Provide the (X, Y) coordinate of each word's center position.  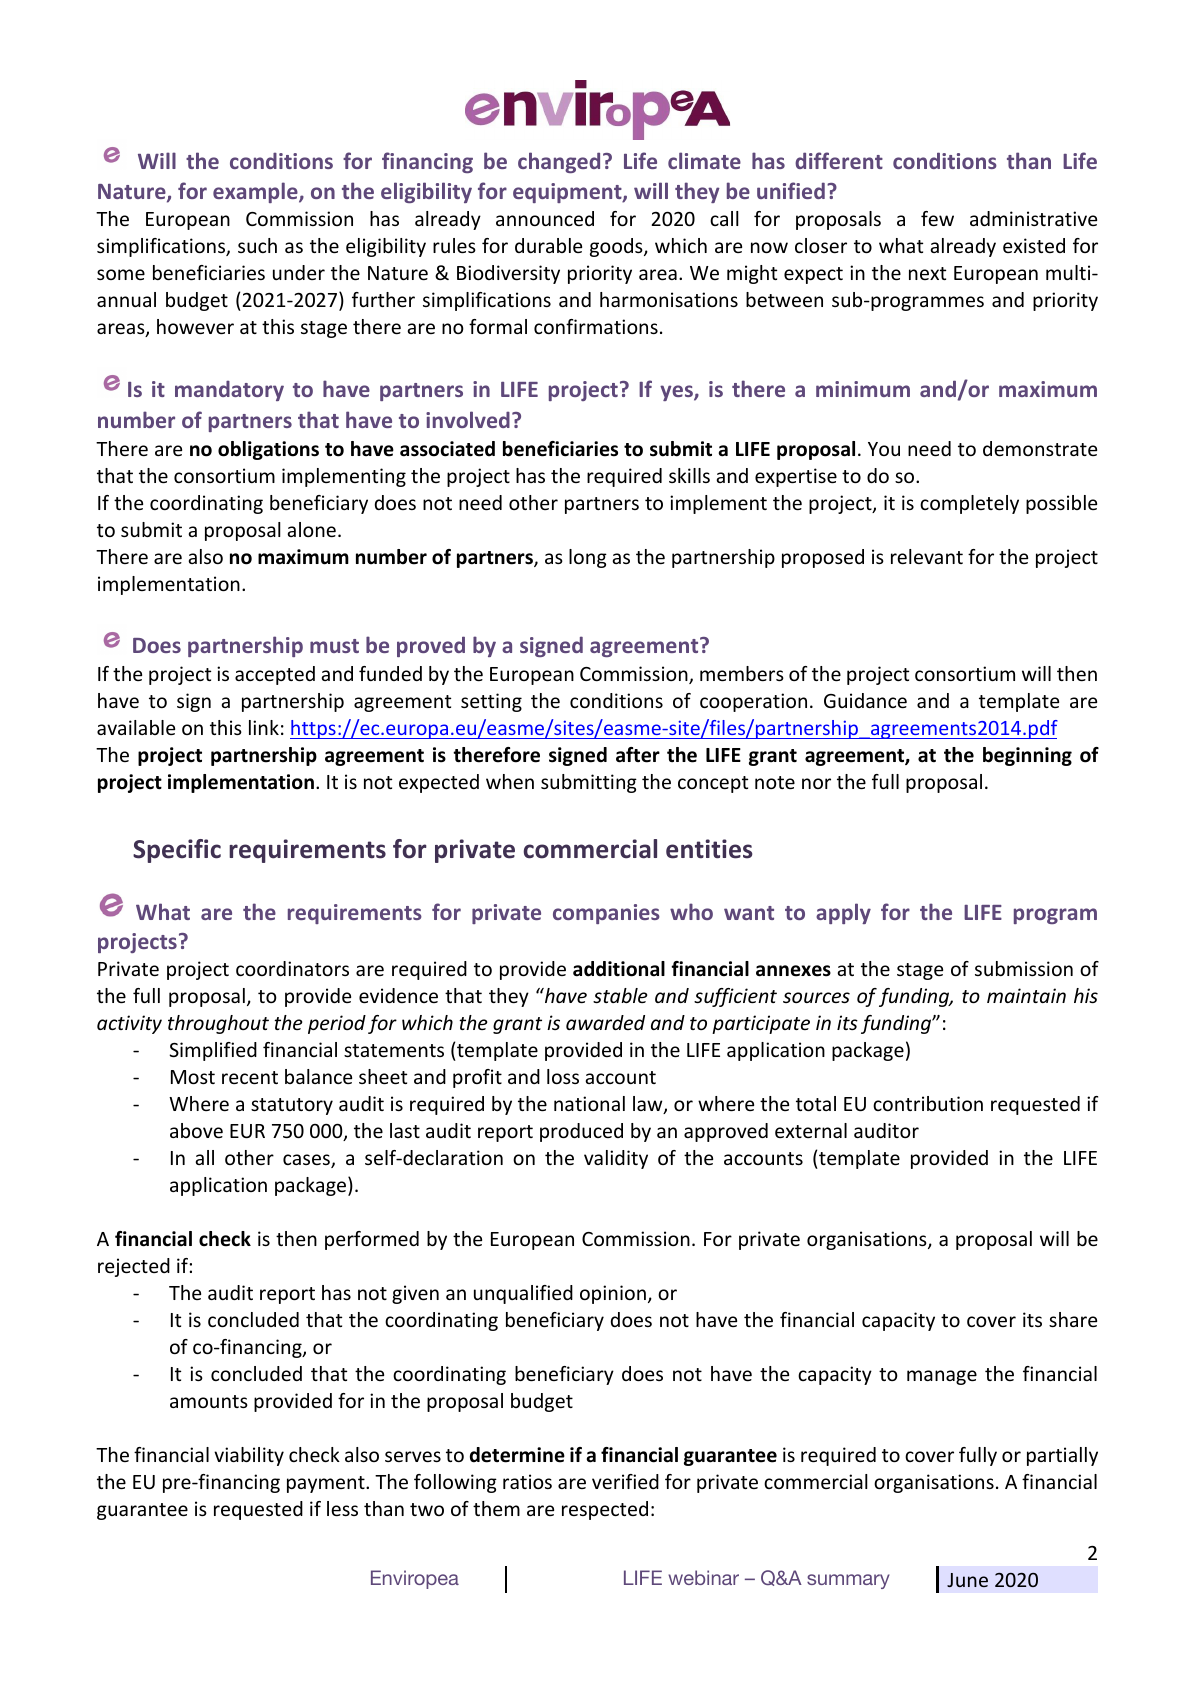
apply (843, 913)
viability (249, 1456)
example (256, 192)
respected (605, 1510)
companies (606, 914)
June (967, 1580)
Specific (177, 851)
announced (545, 218)
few (937, 218)
